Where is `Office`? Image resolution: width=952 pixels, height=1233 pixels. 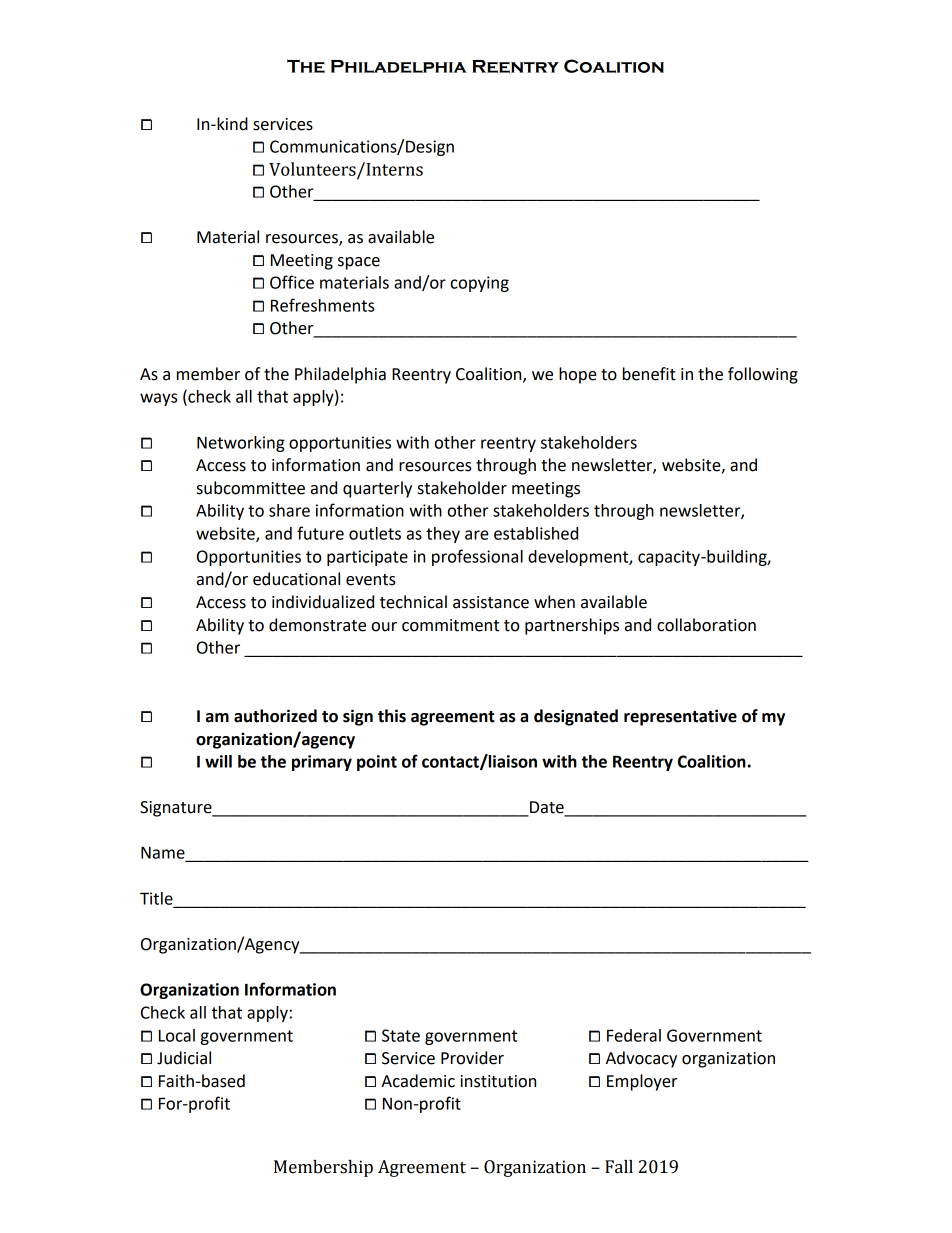
Office is located at coordinates (292, 282).
